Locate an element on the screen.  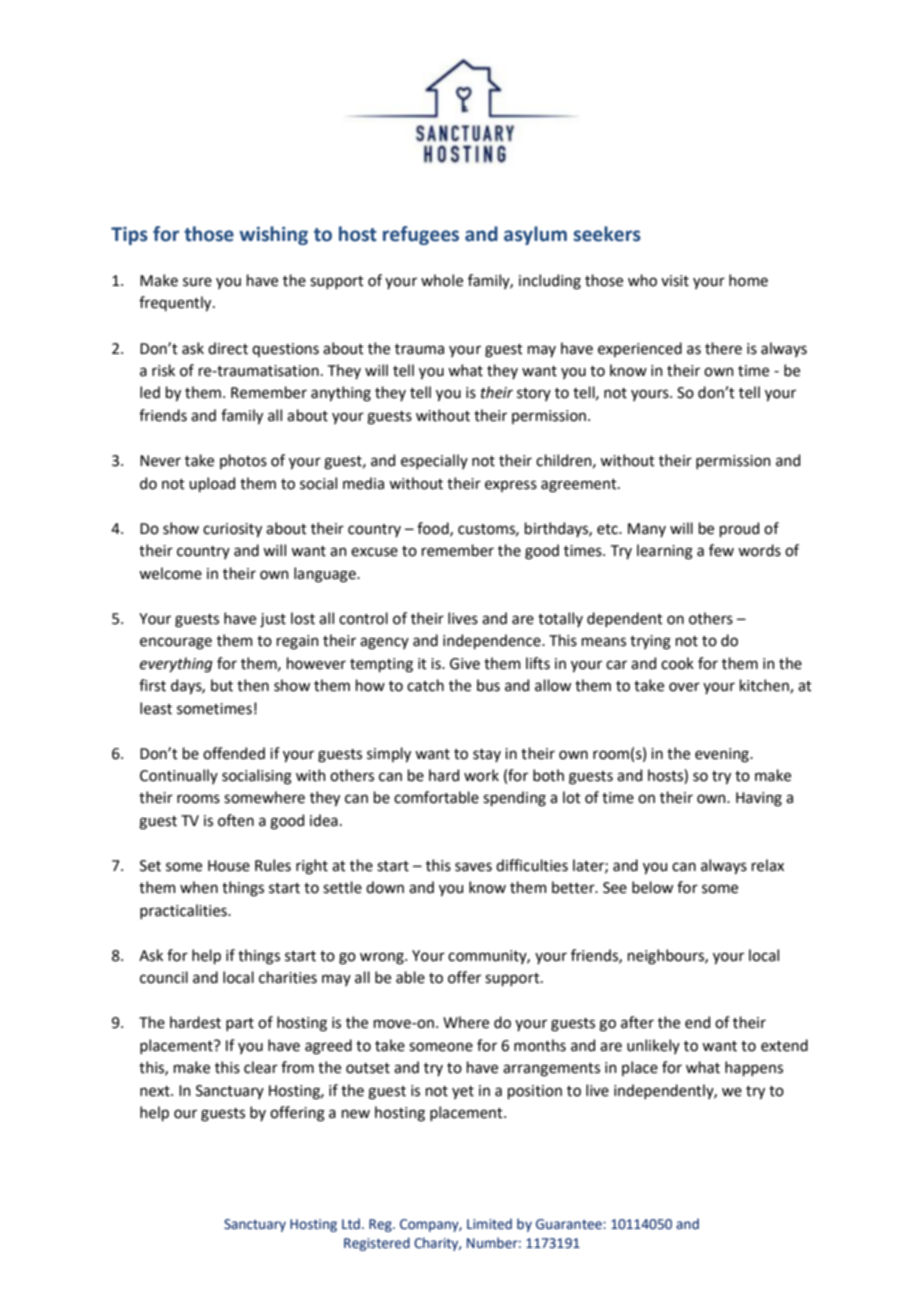
offended is located at coordinates (234, 753).
